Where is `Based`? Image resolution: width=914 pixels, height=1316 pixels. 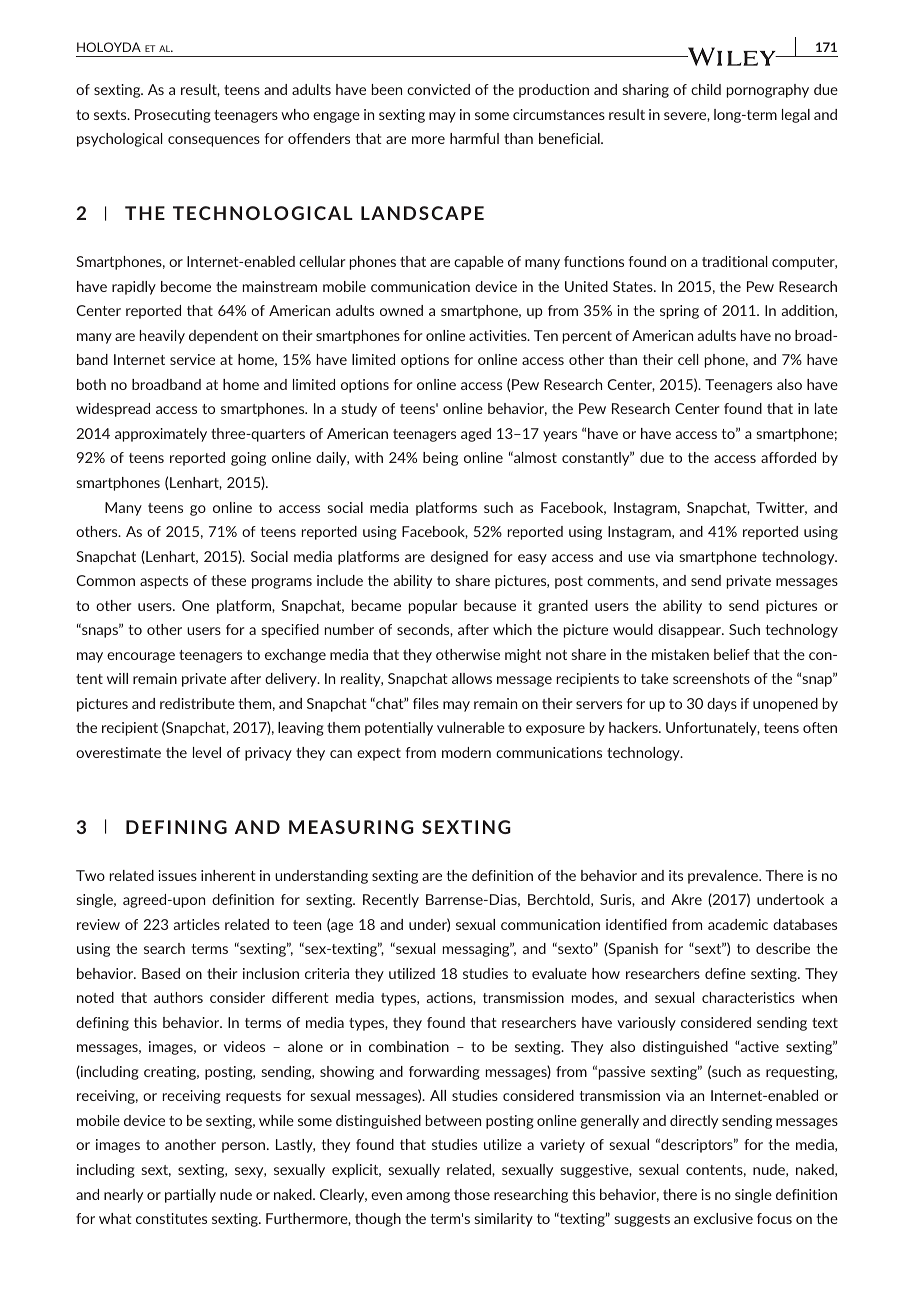
Based is located at coordinates (161, 973).
